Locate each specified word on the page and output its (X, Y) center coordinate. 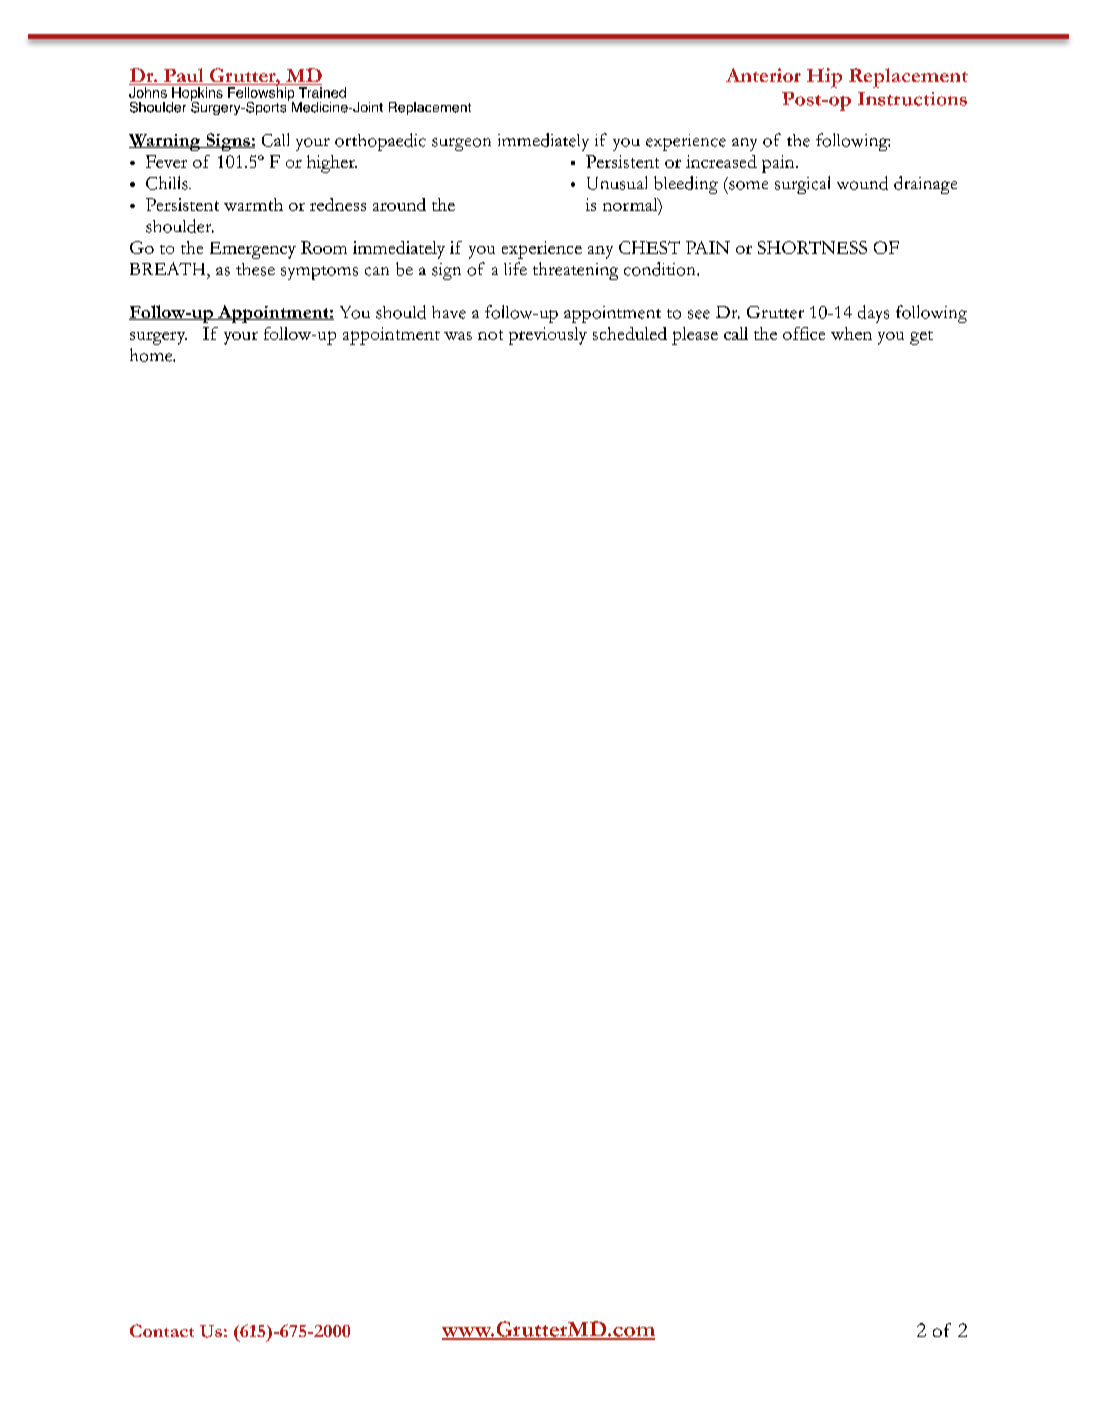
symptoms (319, 273)
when (851, 333)
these (255, 269)
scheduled (630, 333)
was (458, 336)
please (695, 336)
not (490, 335)
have (449, 312)
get (921, 338)
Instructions (912, 99)
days (873, 314)
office (804, 333)
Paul (183, 76)
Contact (162, 1330)
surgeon (461, 144)
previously (548, 336)
